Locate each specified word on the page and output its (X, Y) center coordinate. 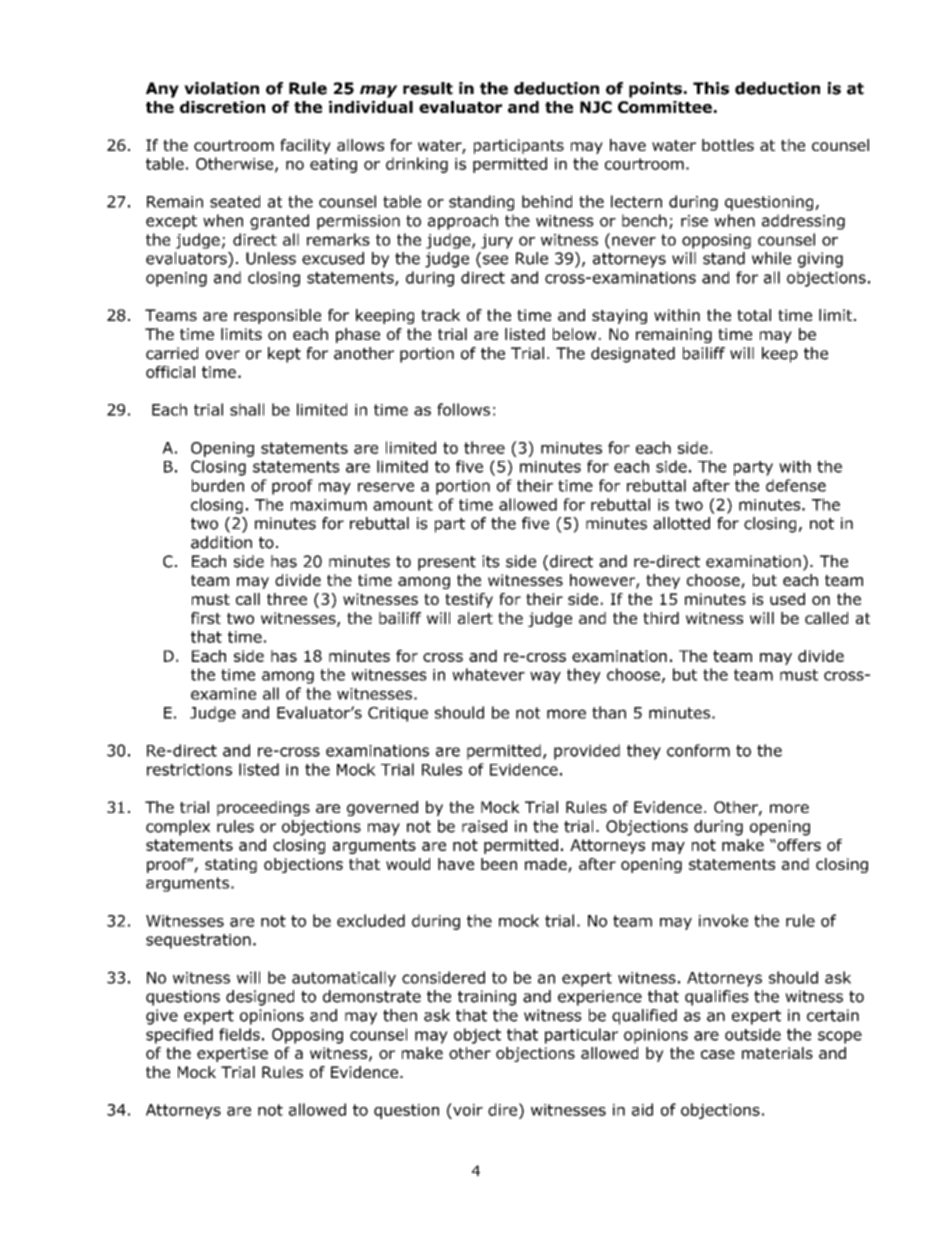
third (661, 618)
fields (239, 1034)
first (206, 618)
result (428, 88)
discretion (222, 107)
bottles (728, 145)
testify (469, 600)
